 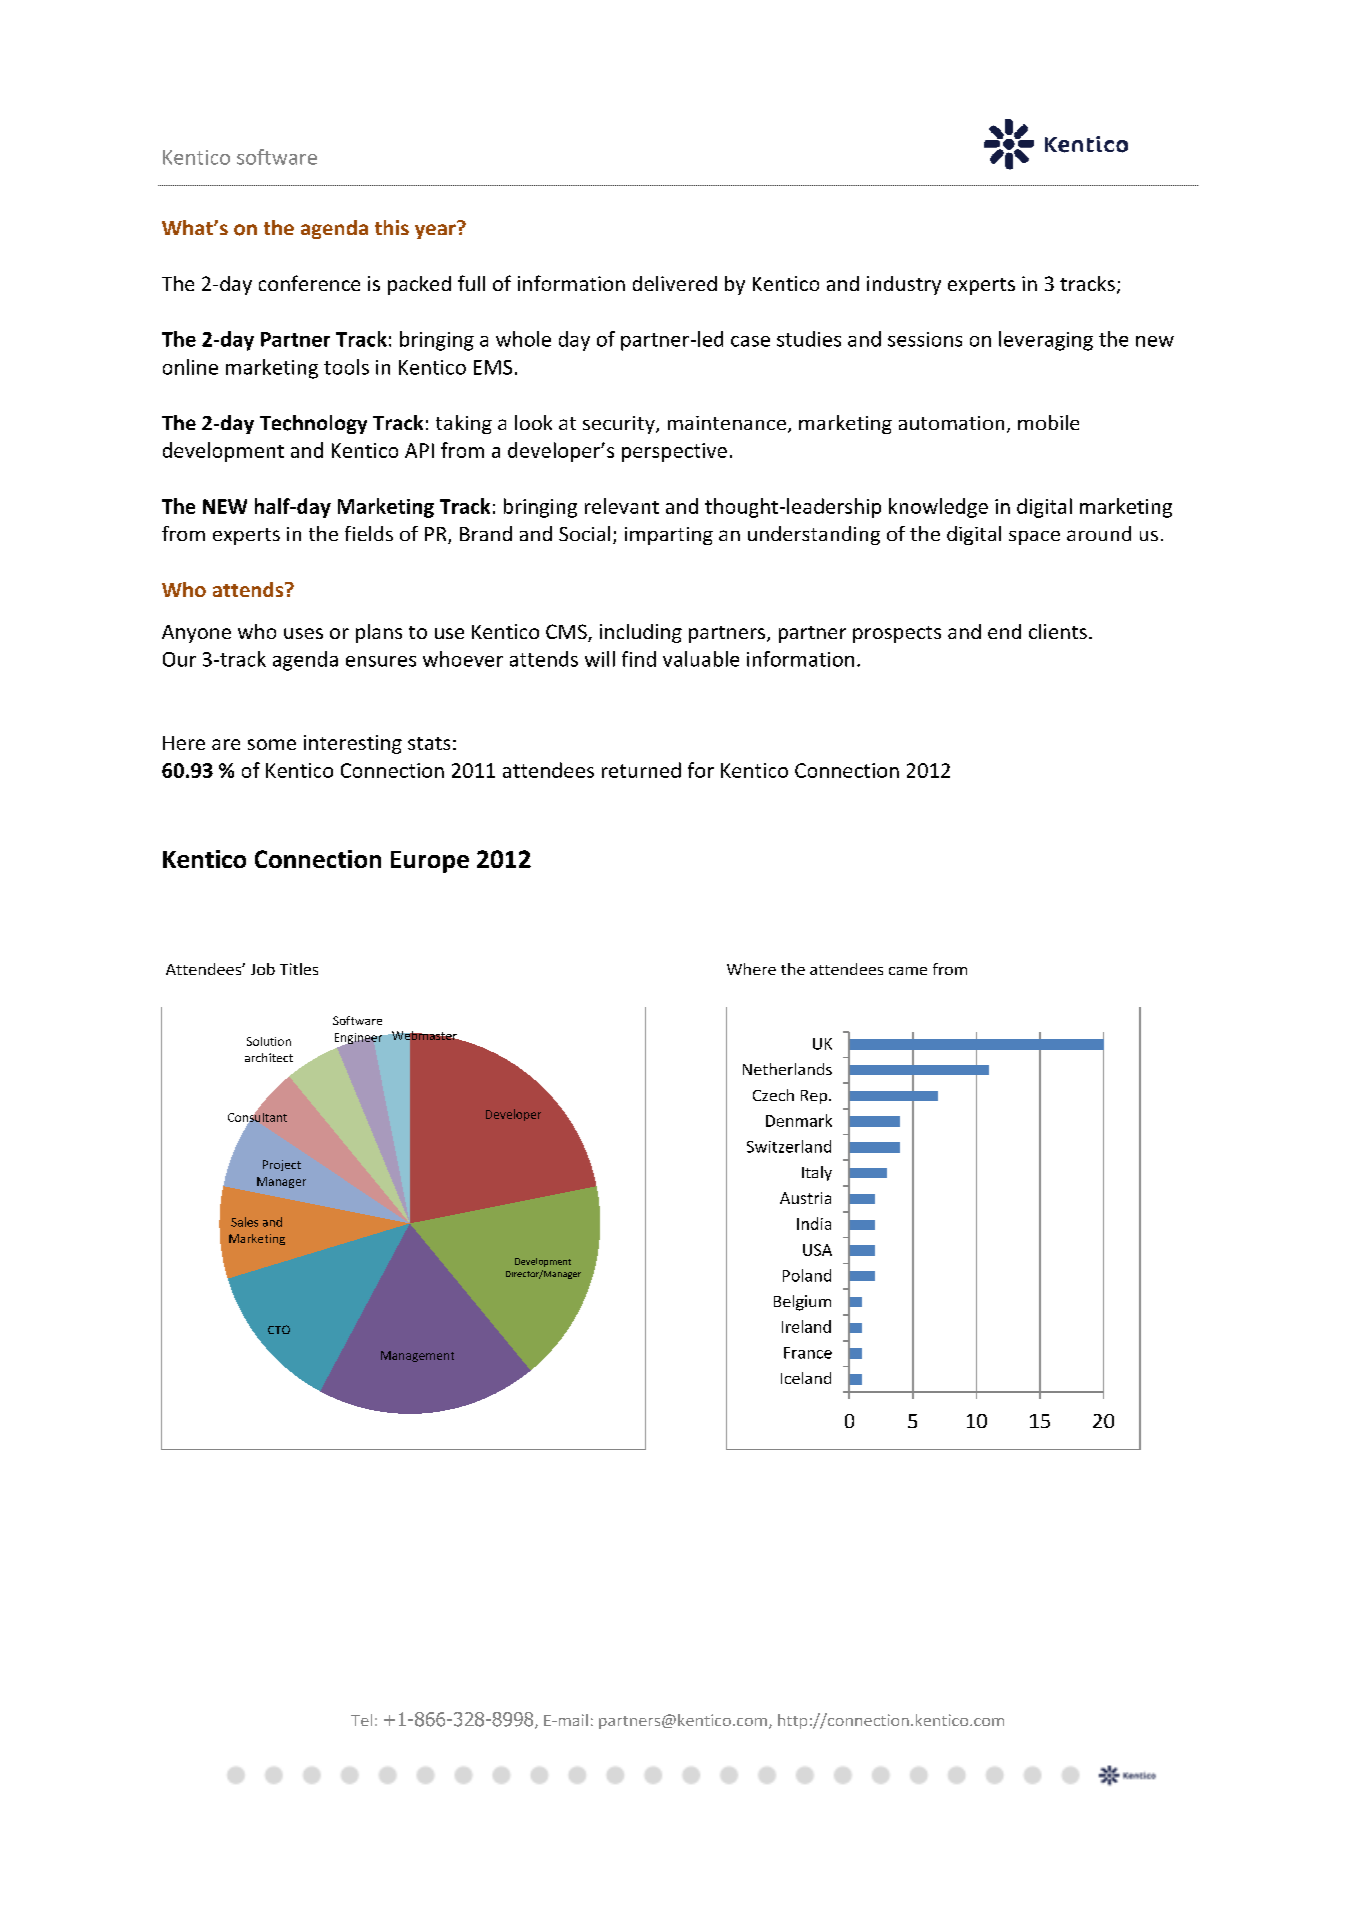 I want to click on Netherlands, so click(x=787, y=1069).
